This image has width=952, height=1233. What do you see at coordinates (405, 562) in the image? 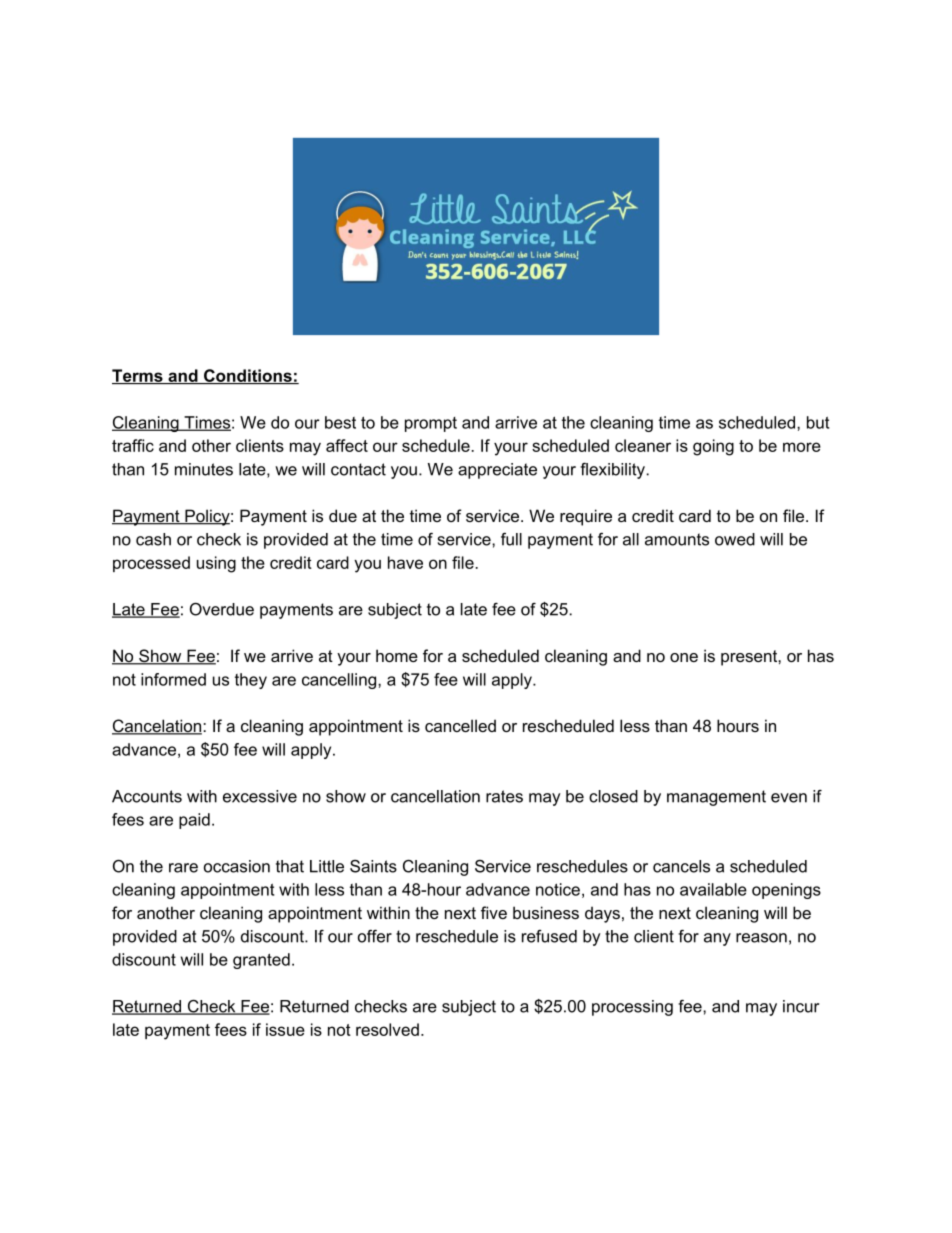
I see `have` at bounding box center [405, 562].
